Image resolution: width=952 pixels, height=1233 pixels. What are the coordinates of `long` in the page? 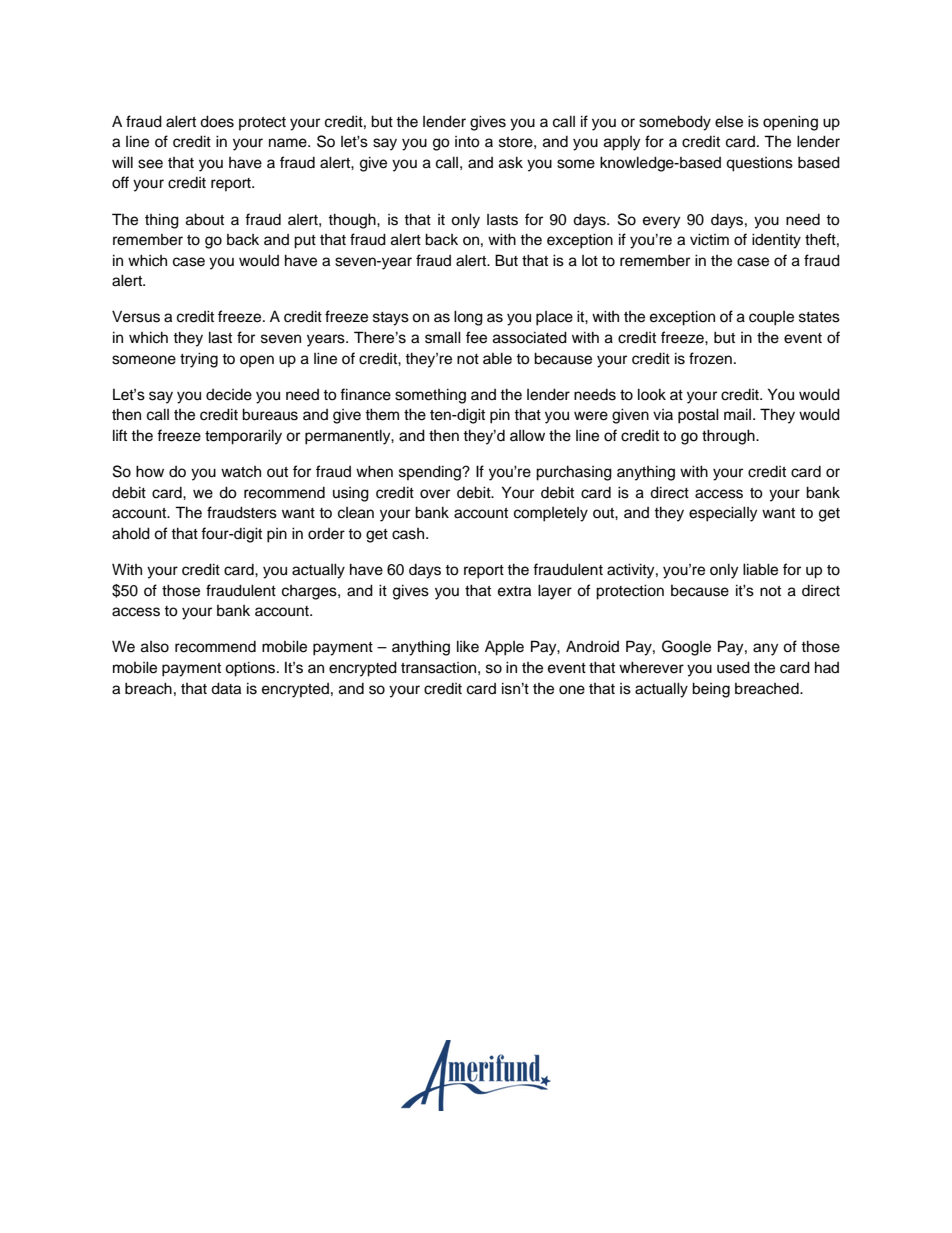 It's located at (468, 318).
